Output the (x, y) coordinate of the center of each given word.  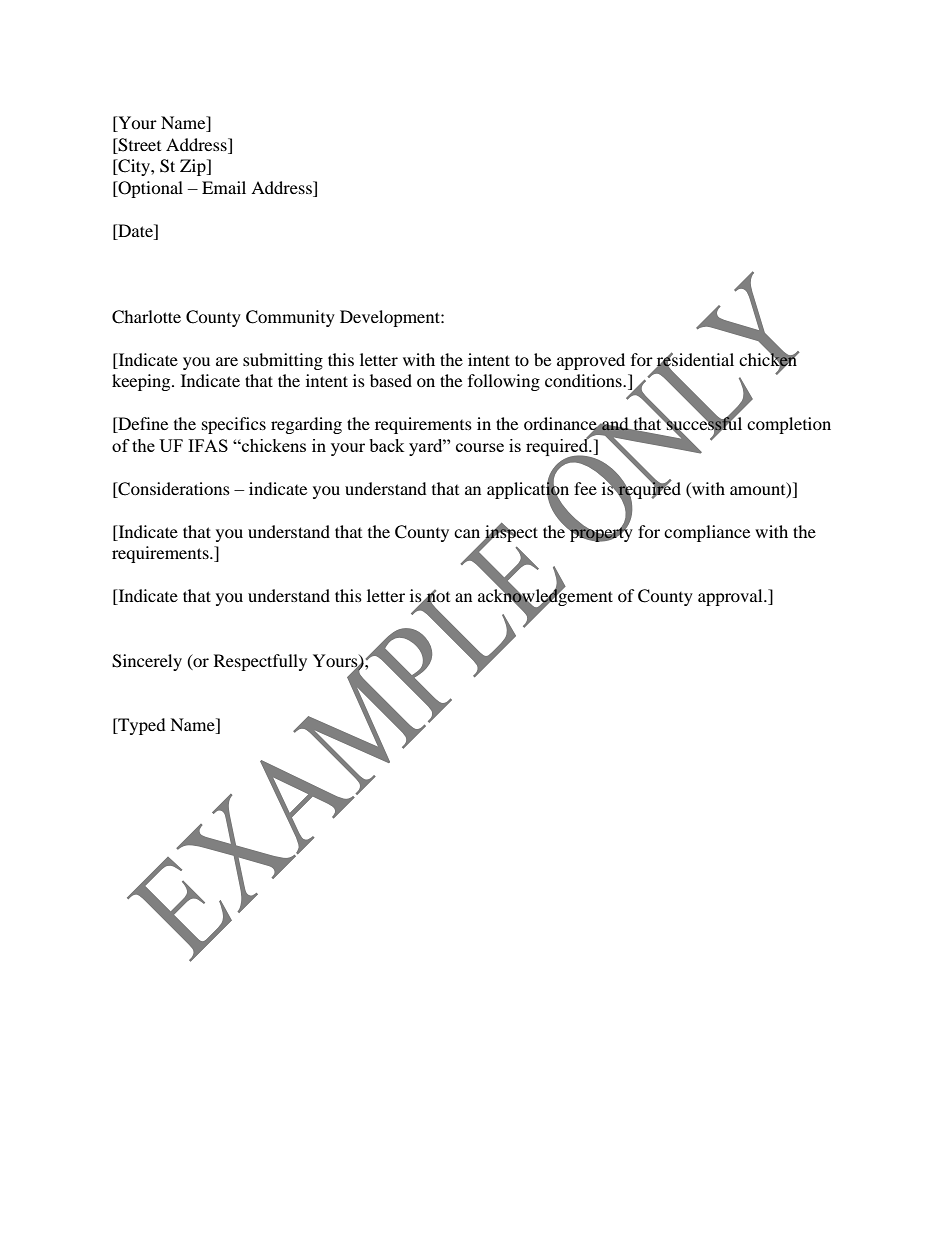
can (467, 533)
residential (695, 360)
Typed (141, 726)
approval (731, 597)
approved (591, 361)
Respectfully (260, 662)
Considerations (173, 489)
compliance (707, 533)
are (227, 361)
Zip (194, 167)
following (504, 382)
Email (224, 187)
